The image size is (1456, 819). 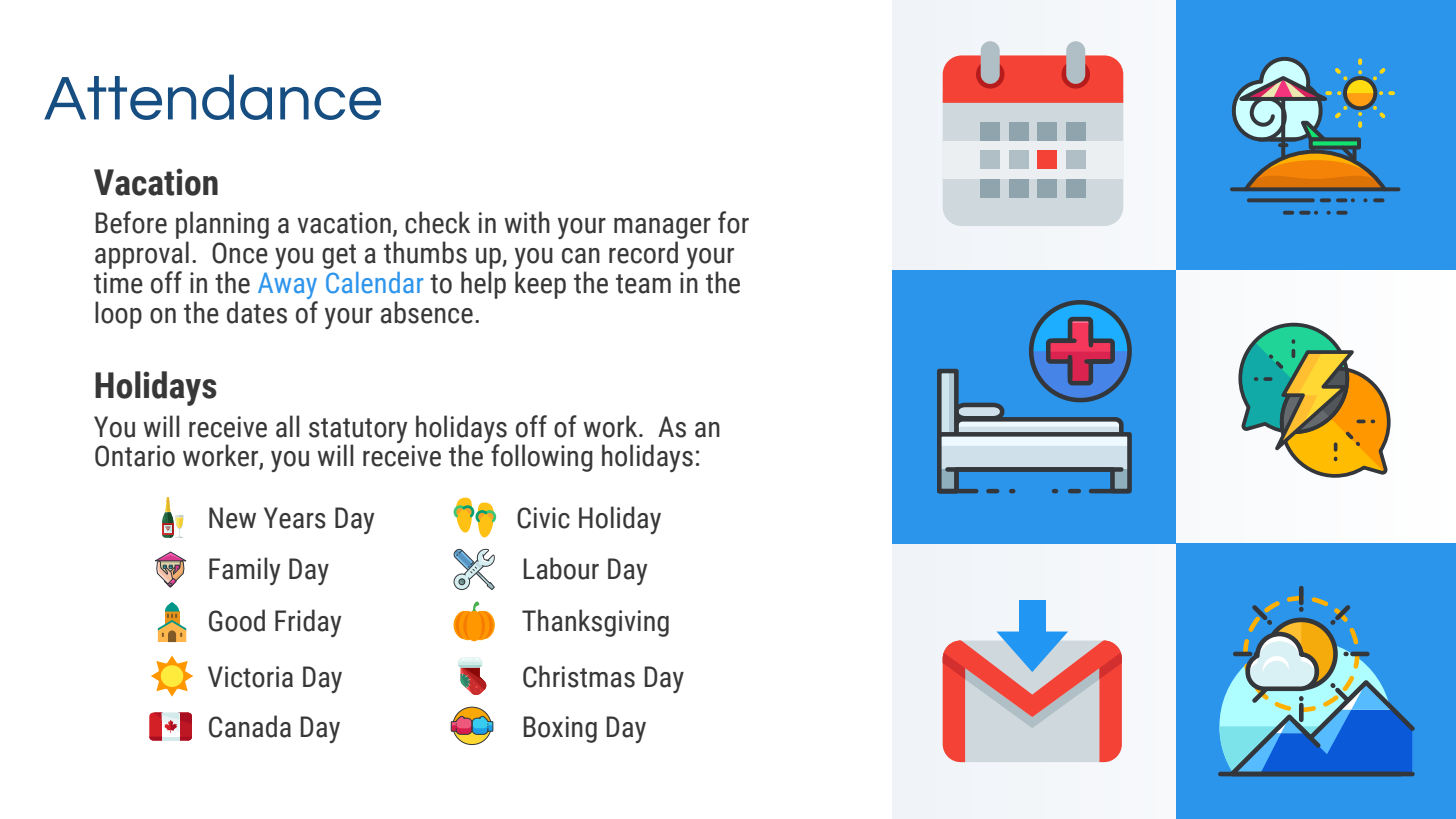 I want to click on with, so click(x=527, y=222).
